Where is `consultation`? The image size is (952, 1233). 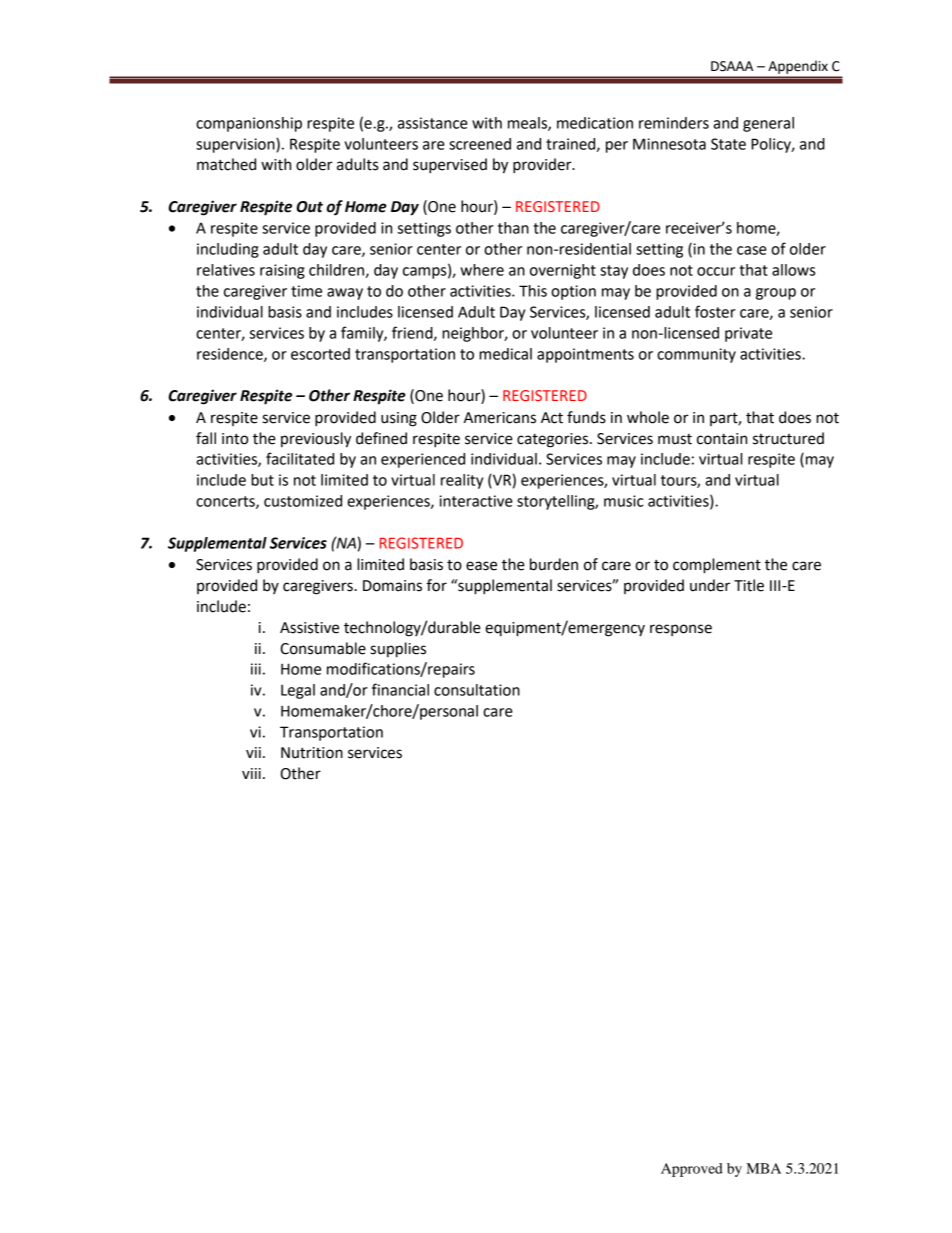
consultation is located at coordinates (477, 690).
